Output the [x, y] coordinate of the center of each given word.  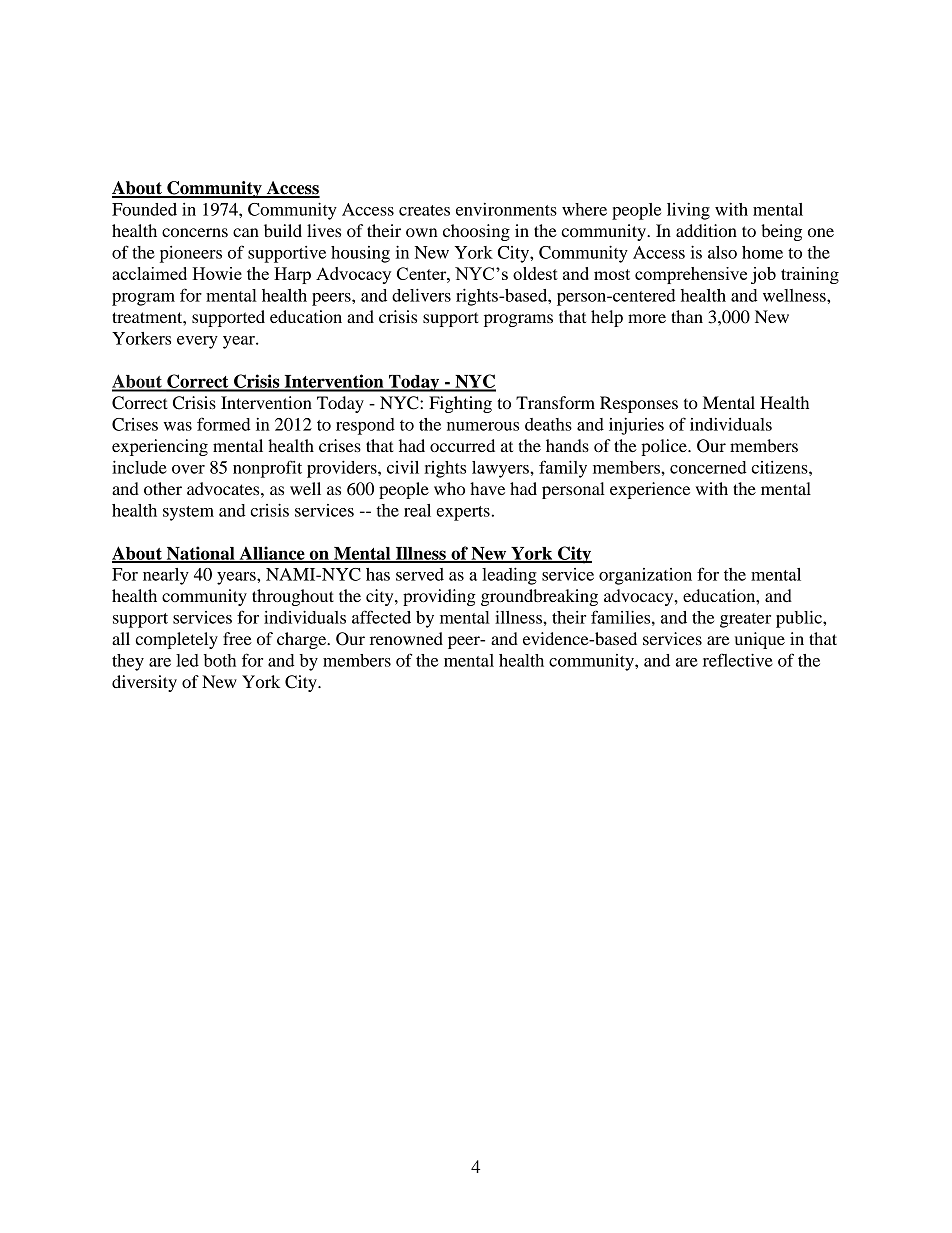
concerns [195, 232]
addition [706, 230]
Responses [639, 404]
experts [463, 513]
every [197, 342]
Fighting [460, 404]
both [220, 660]
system [188, 513]
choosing [476, 232]
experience [650, 490]
